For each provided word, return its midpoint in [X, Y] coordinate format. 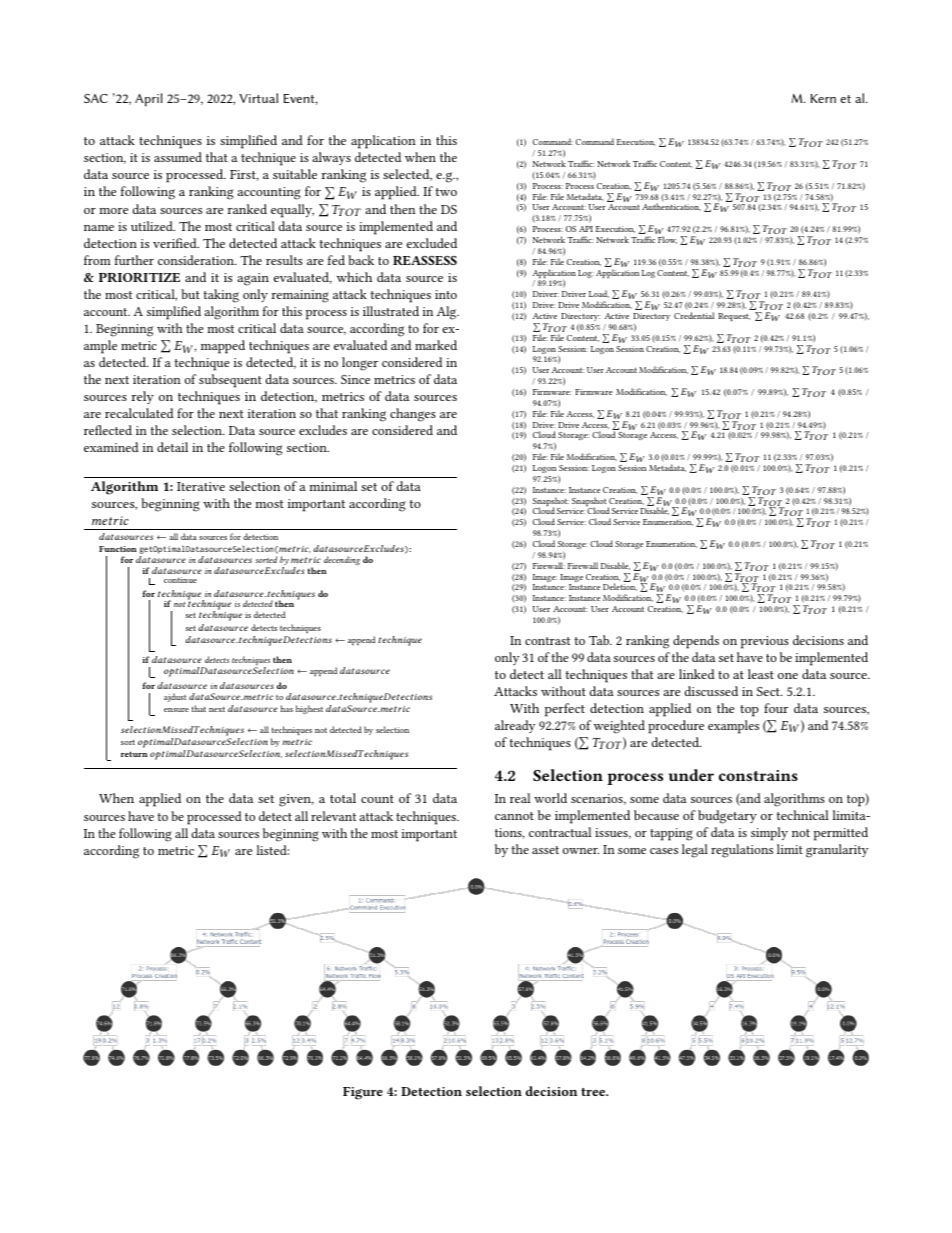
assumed [178, 157]
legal [695, 851]
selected [407, 175]
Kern [823, 98]
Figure [363, 1093]
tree [594, 1092]
